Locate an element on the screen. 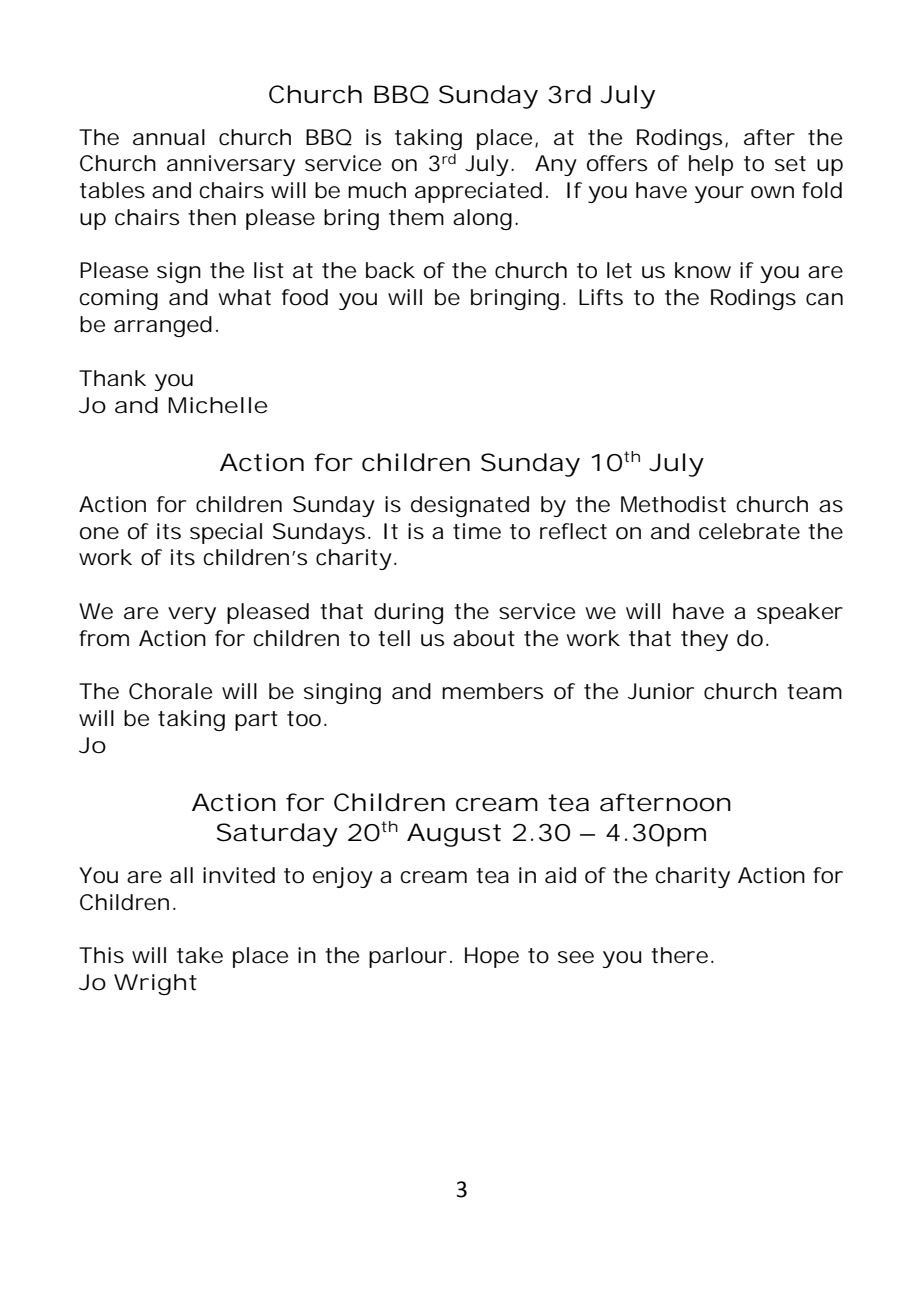 Image resolution: width=924 pixels, height=1313 pixels. help is located at coordinates (711, 165).
